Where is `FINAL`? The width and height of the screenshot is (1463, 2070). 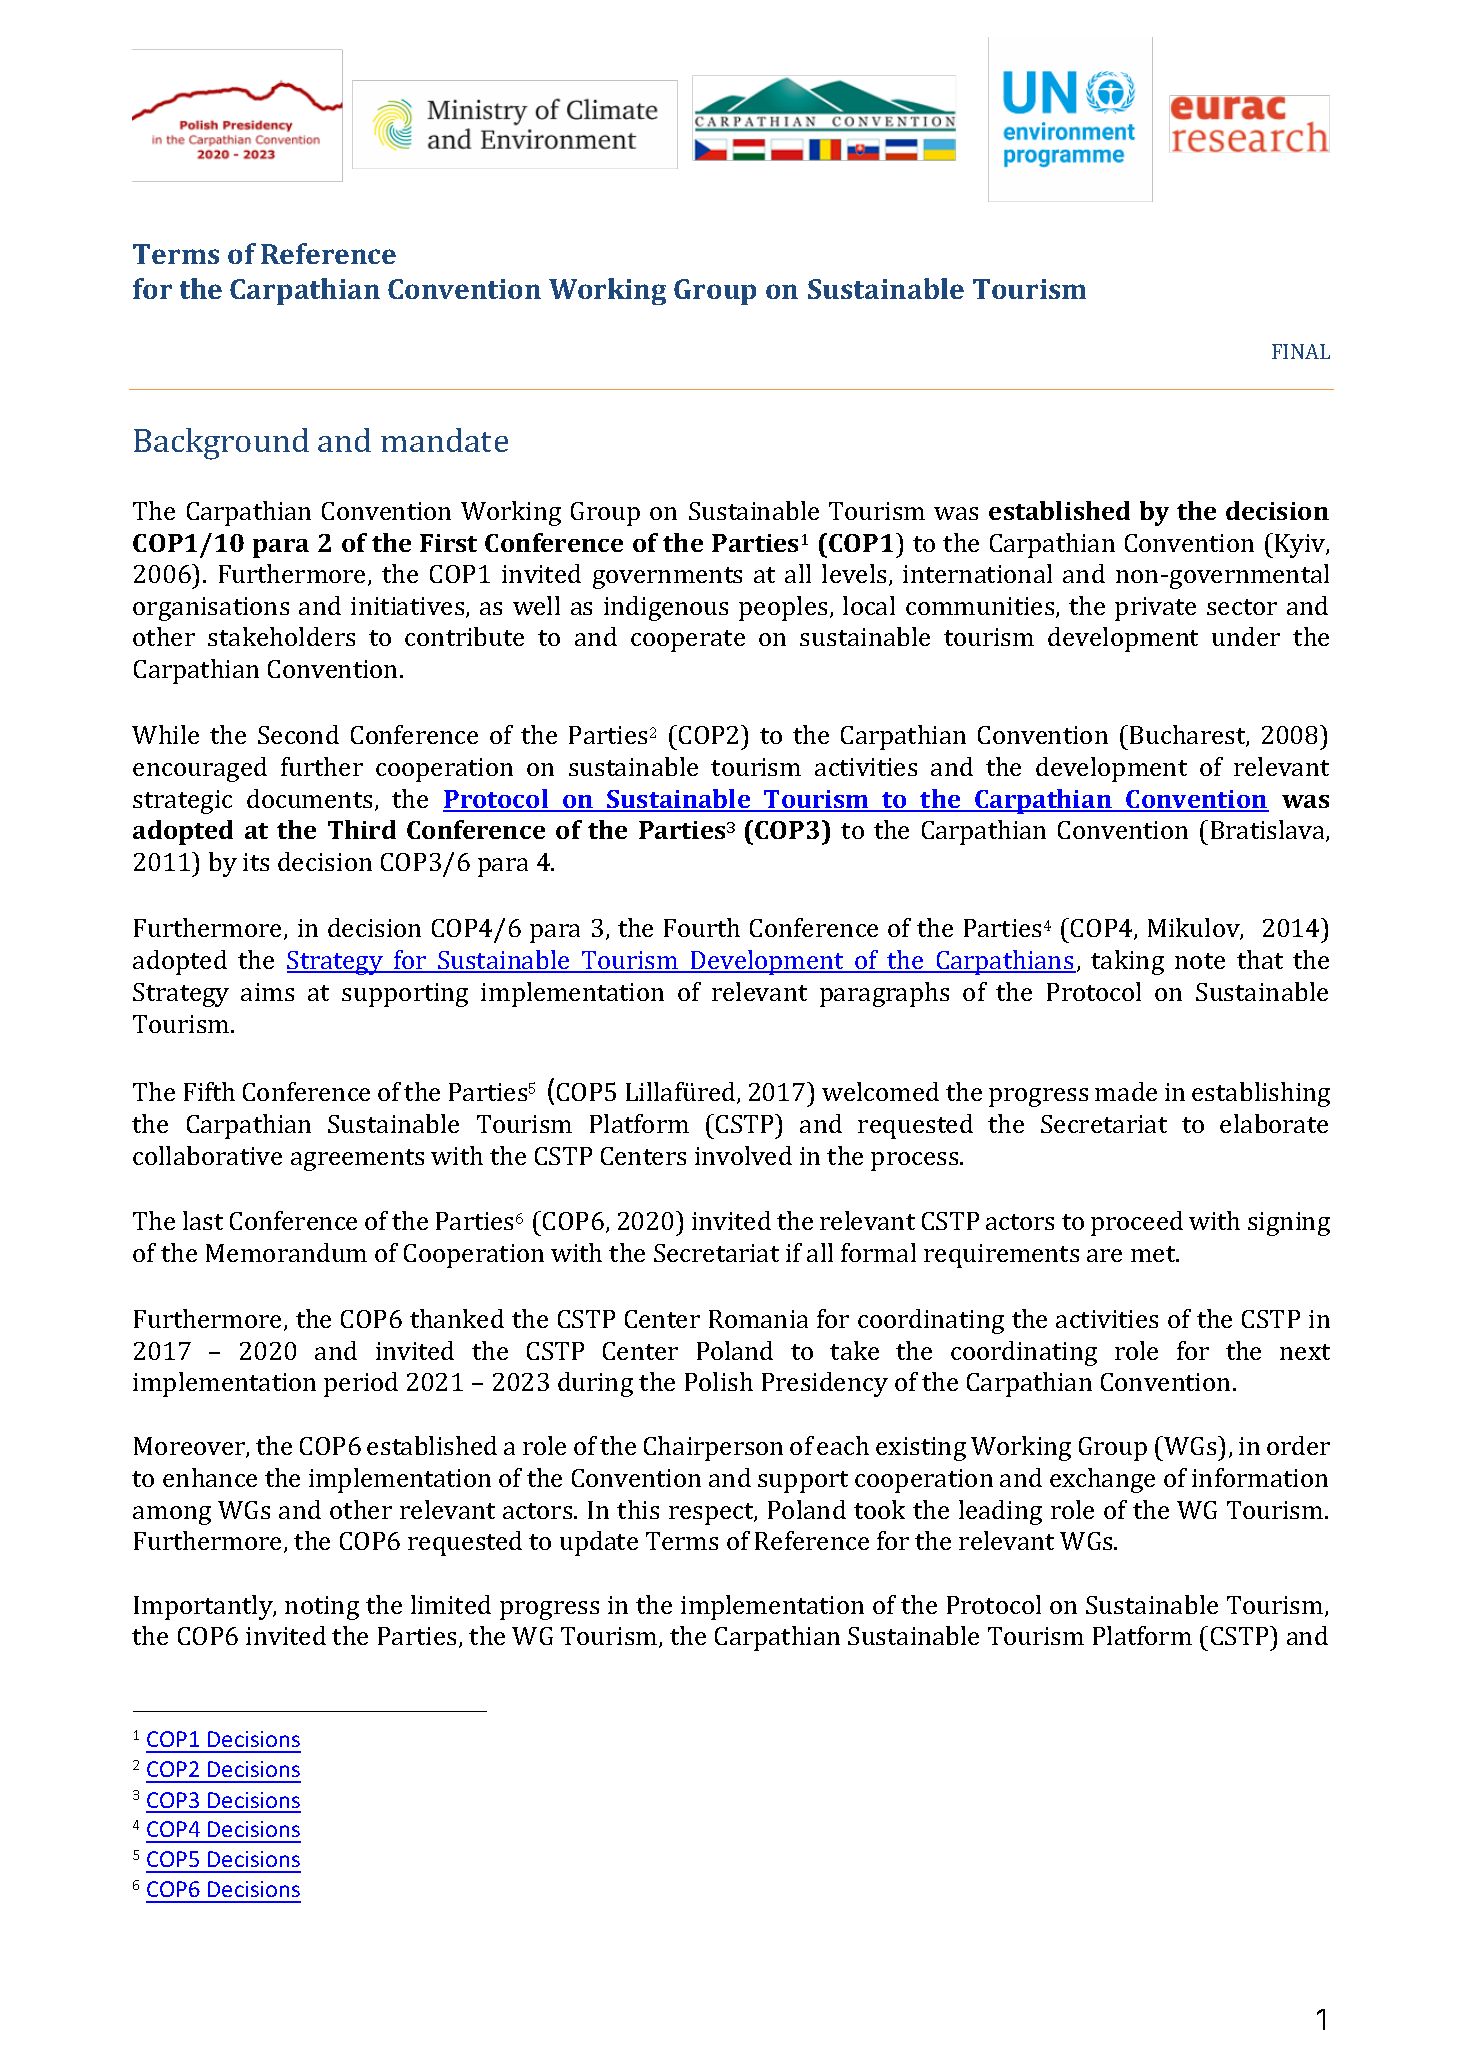 FINAL is located at coordinates (1301, 351).
